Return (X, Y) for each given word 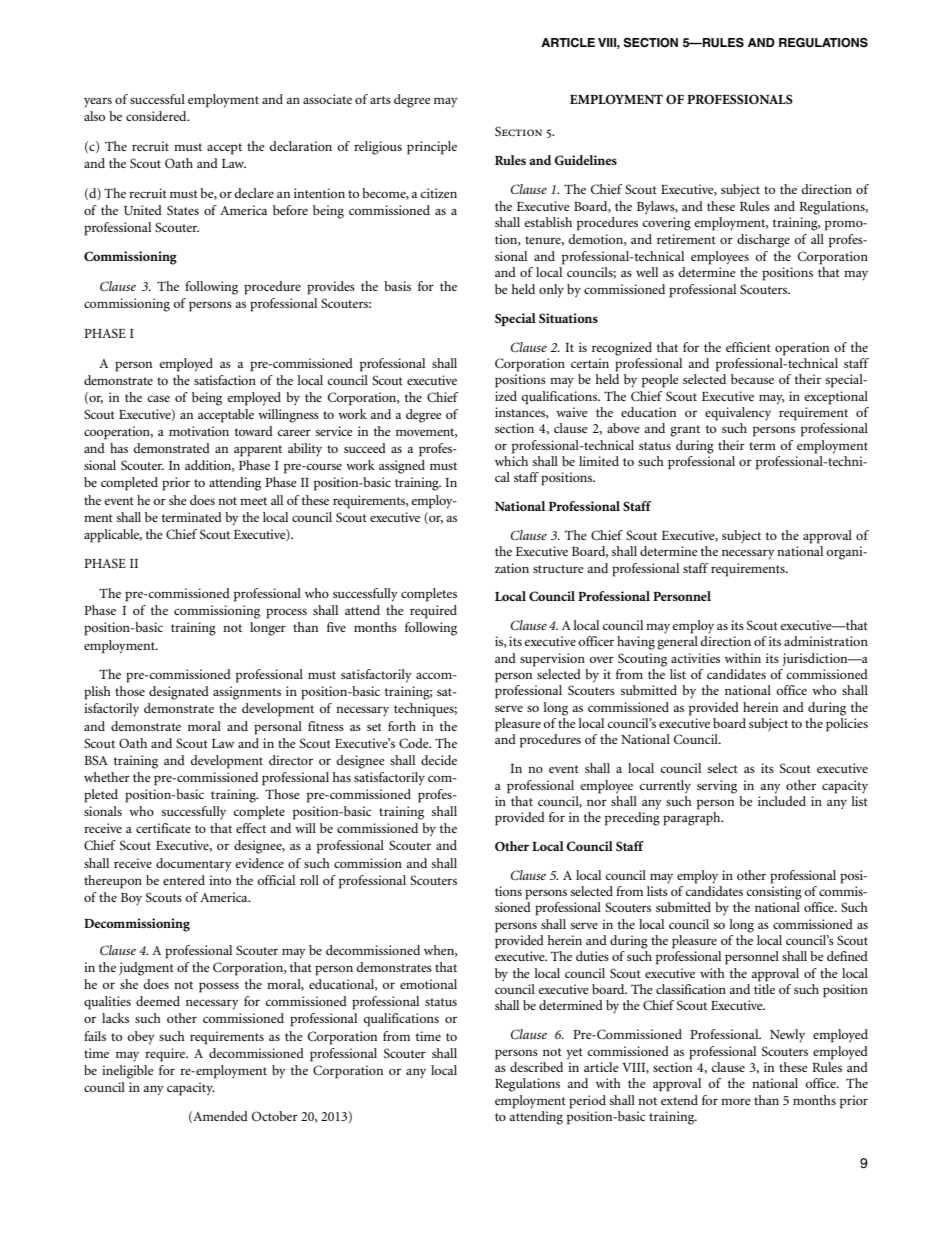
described (536, 1067)
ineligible (128, 1072)
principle (432, 148)
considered (157, 116)
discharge (763, 241)
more (736, 1101)
